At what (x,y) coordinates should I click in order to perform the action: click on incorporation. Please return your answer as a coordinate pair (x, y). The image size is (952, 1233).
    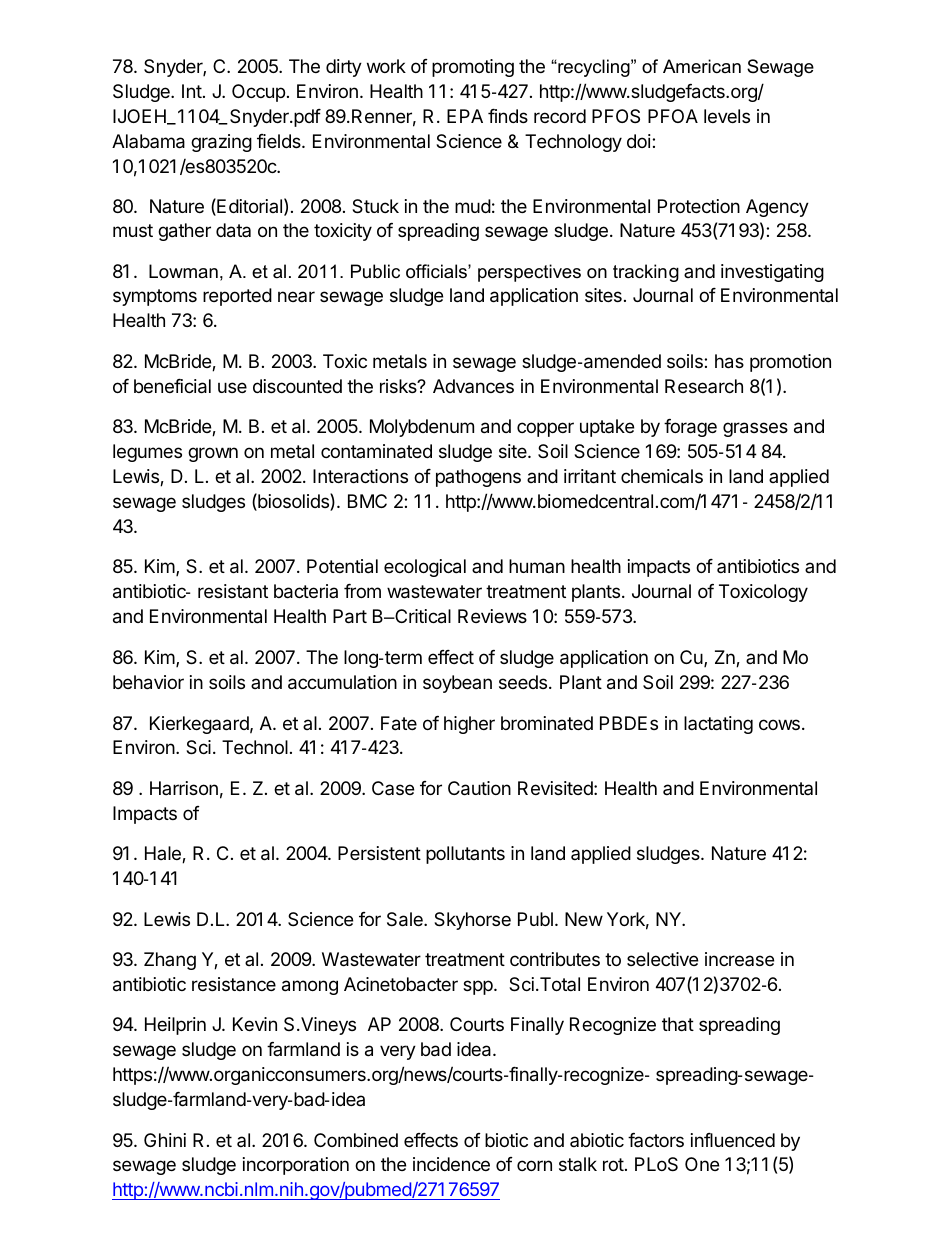
    Looking at the image, I should click on (296, 1166).
